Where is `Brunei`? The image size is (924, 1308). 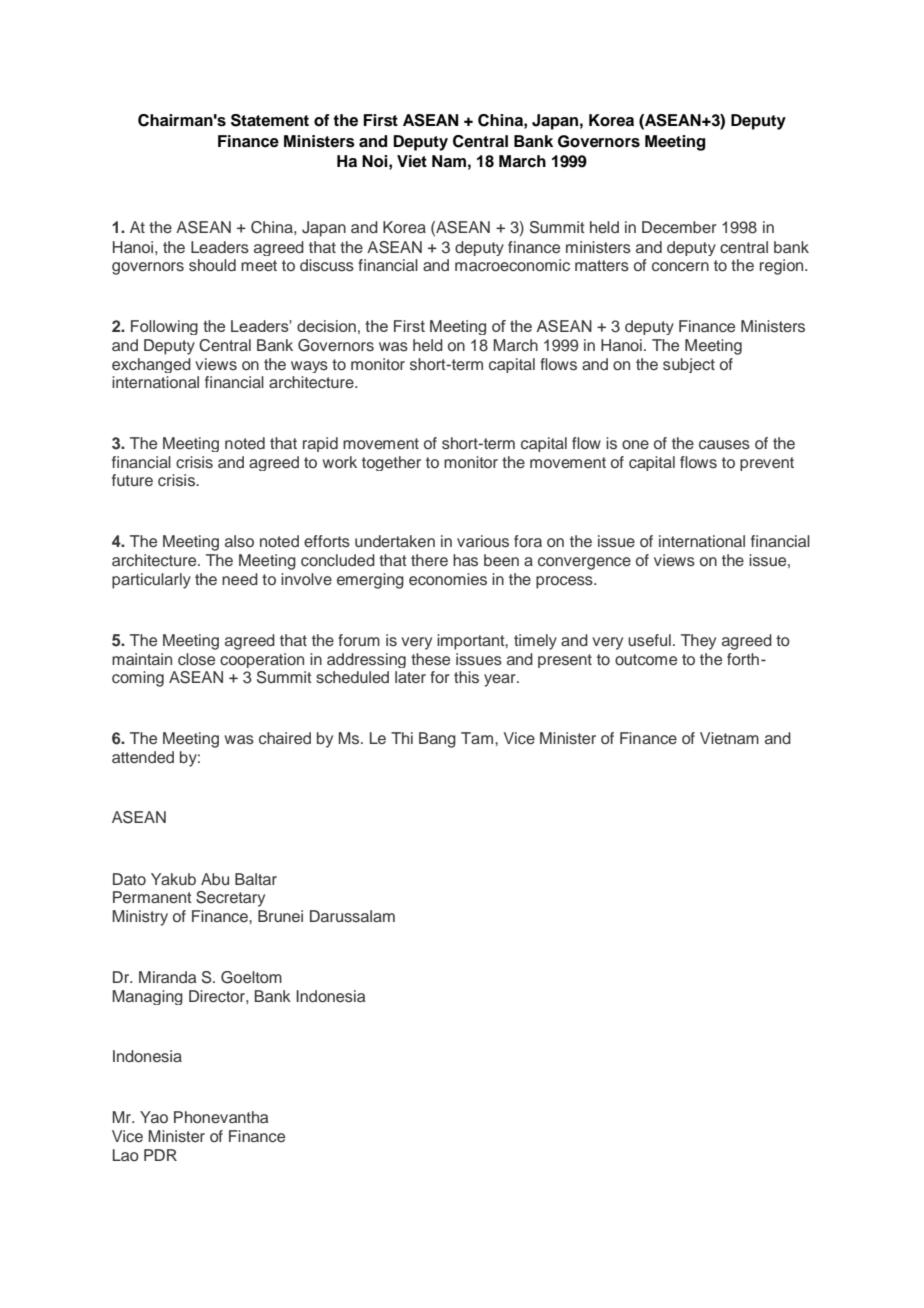
Brunei is located at coordinates (280, 916).
